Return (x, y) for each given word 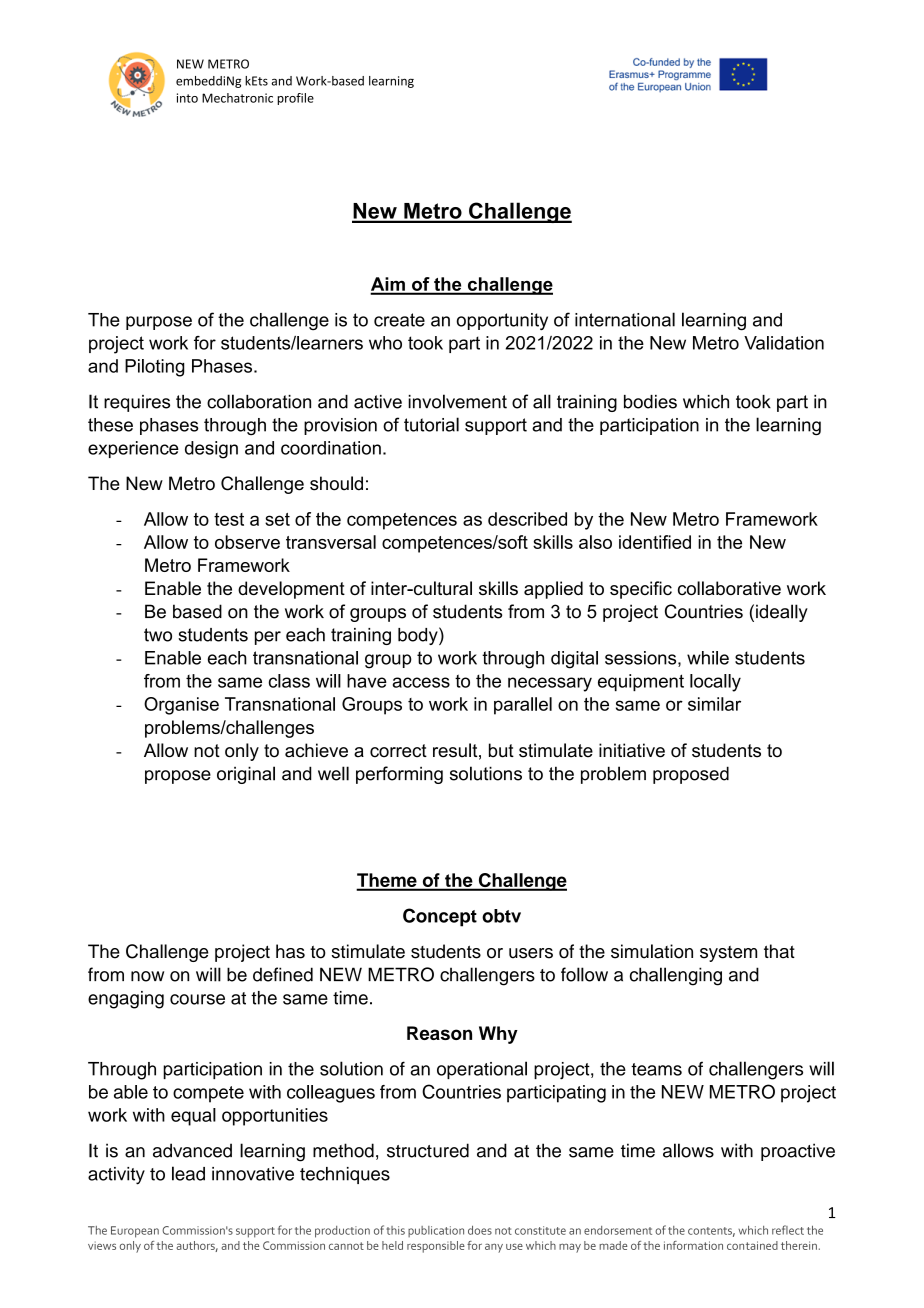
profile (295, 99)
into (187, 98)
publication (436, 1231)
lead (188, 1173)
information (693, 1245)
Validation (784, 343)
